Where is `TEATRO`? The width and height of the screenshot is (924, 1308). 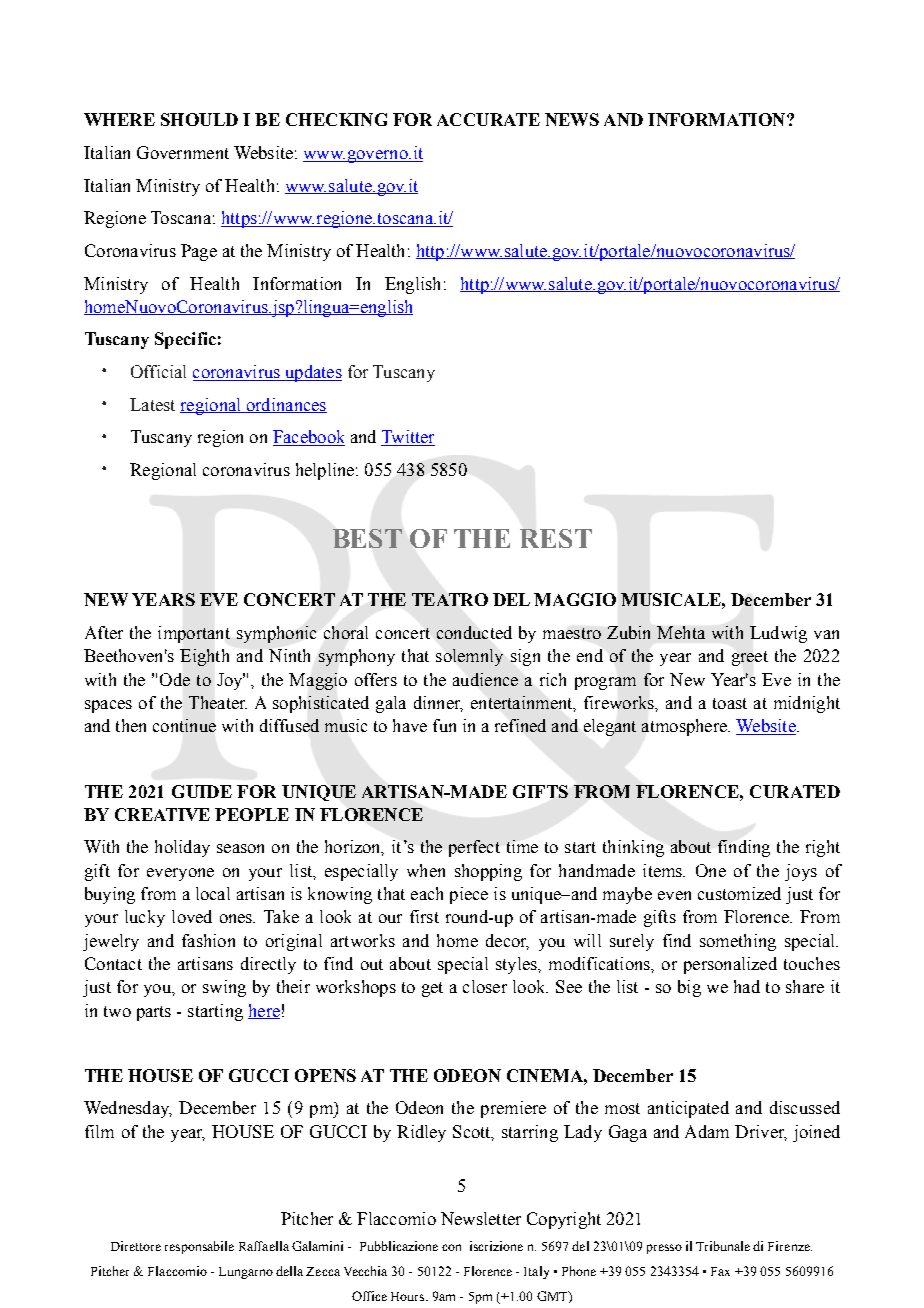
TEATRO is located at coordinates (450, 599).
